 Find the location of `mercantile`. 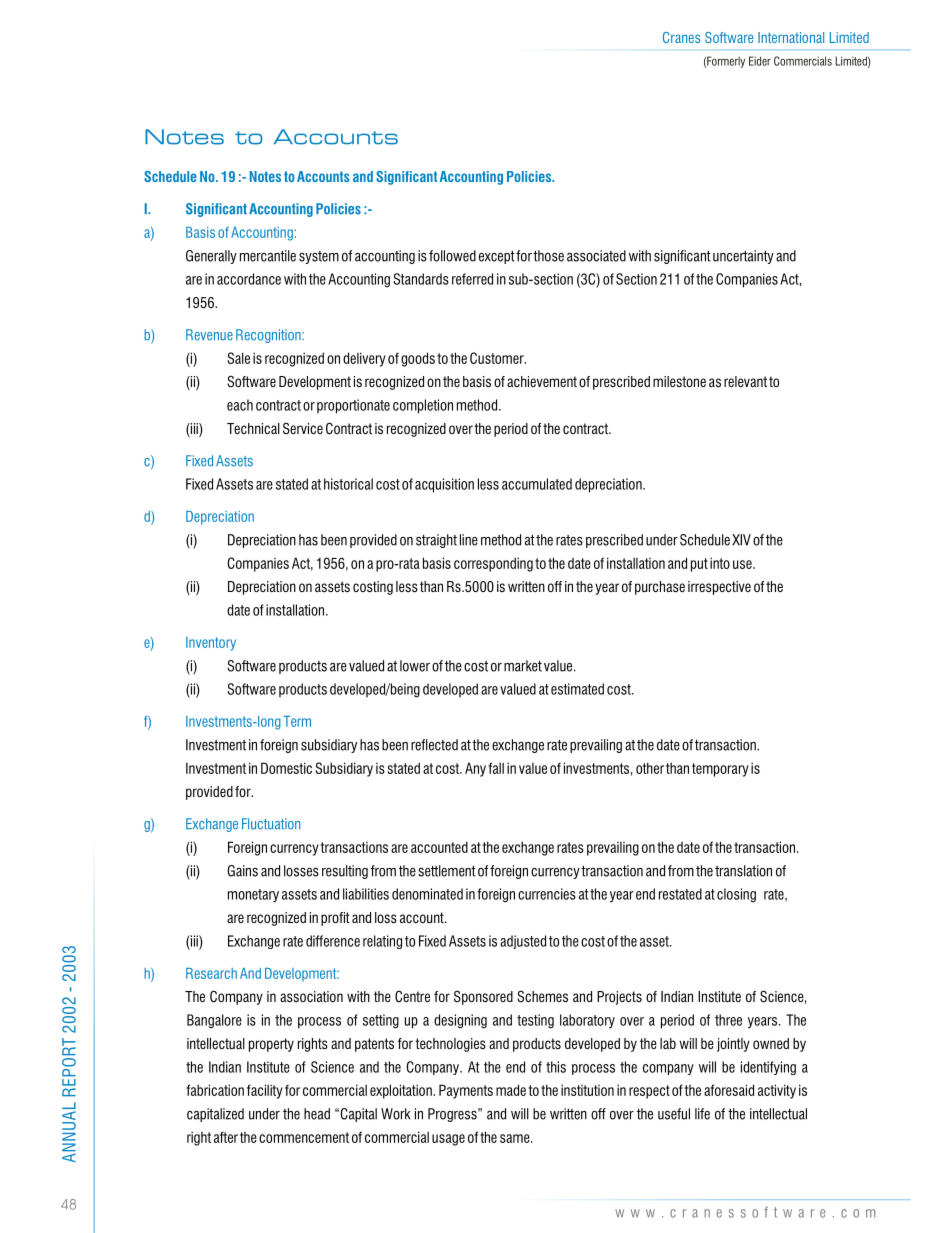

mercantile is located at coordinates (268, 256).
